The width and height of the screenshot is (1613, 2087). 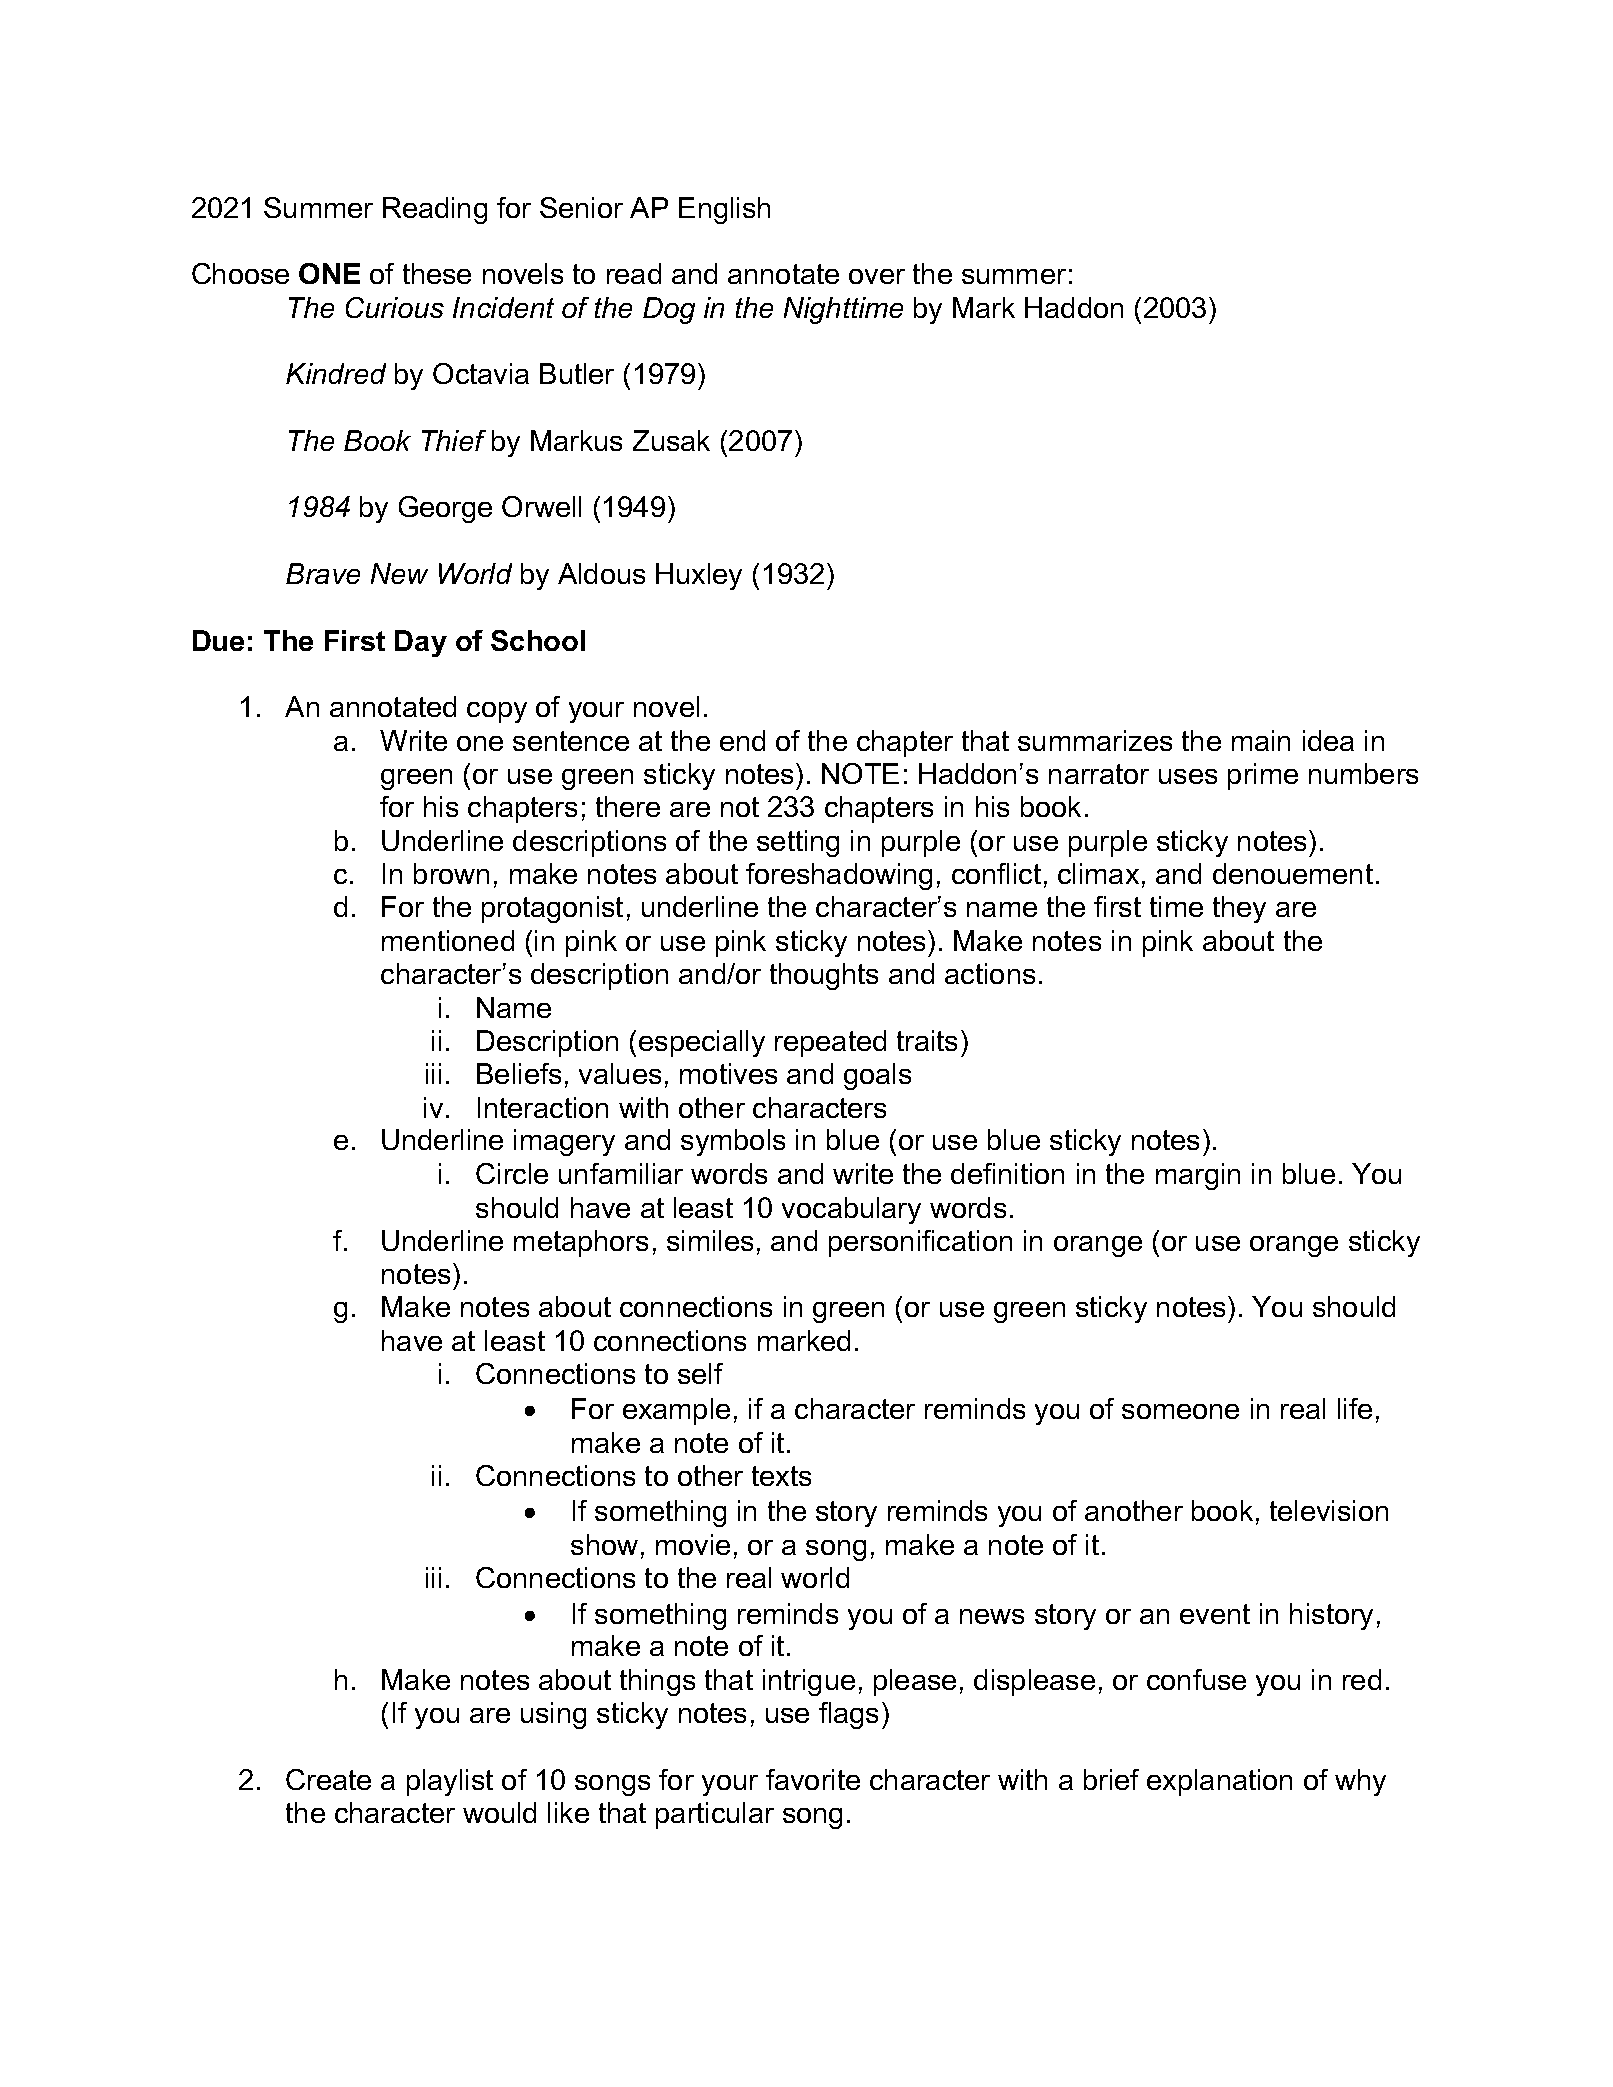 I want to click on favorite, so click(x=813, y=1779).
